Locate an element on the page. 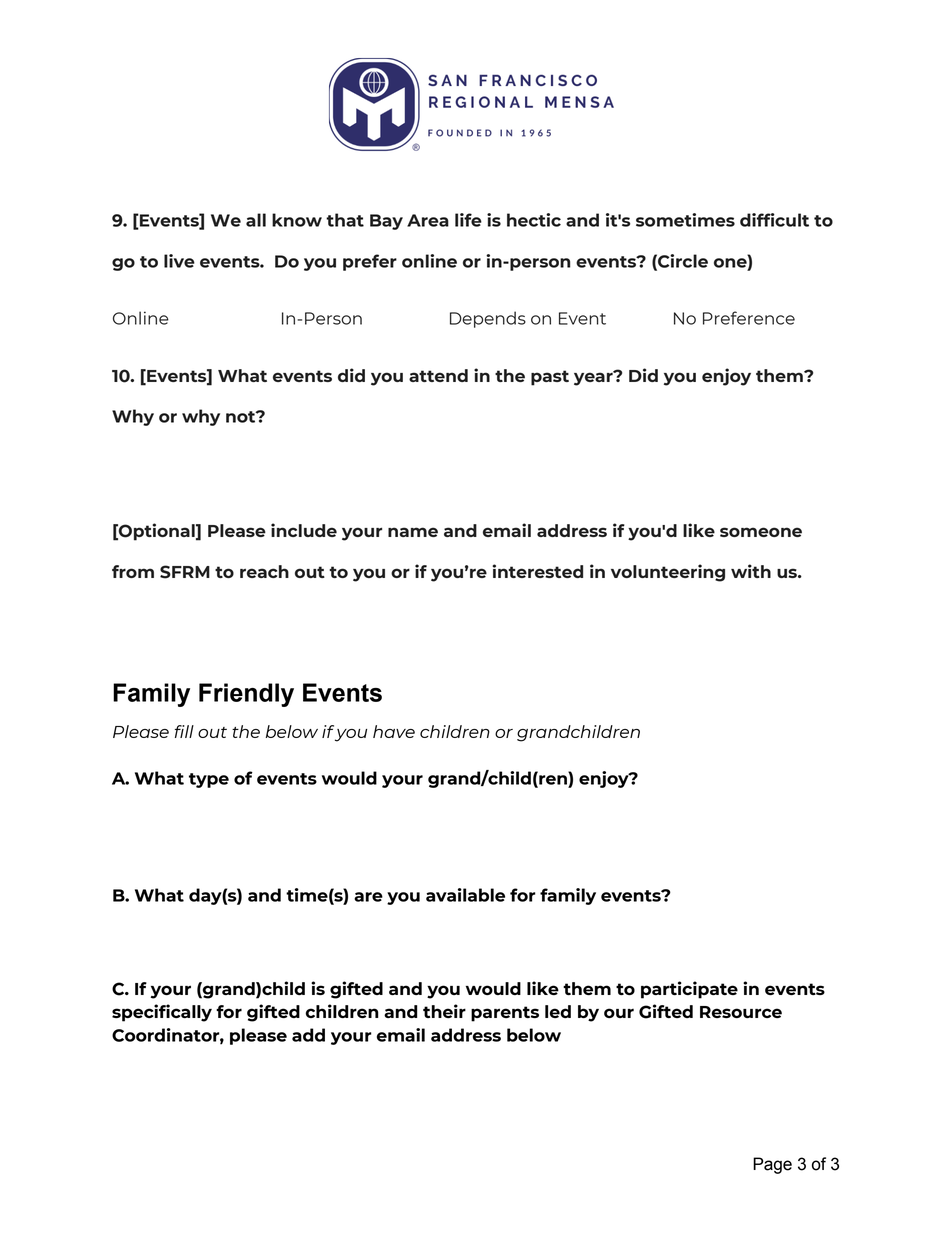  difficult is located at coordinates (774, 220).
